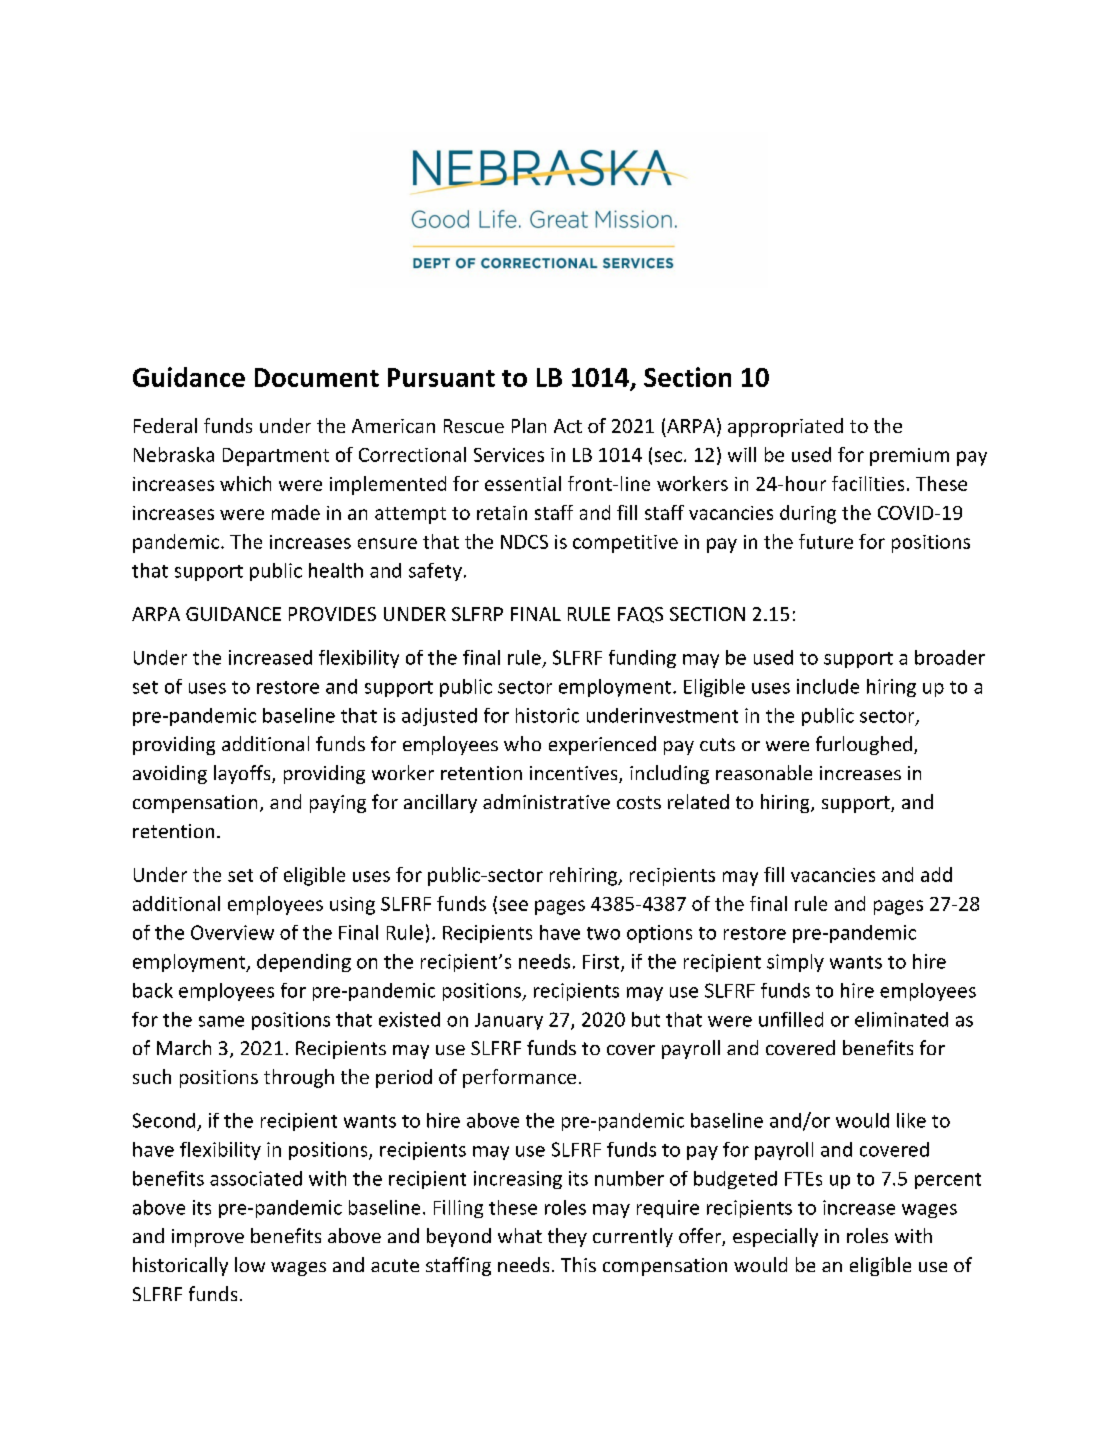 The image size is (1120, 1449). I want to click on Act, so click(568, 426).
